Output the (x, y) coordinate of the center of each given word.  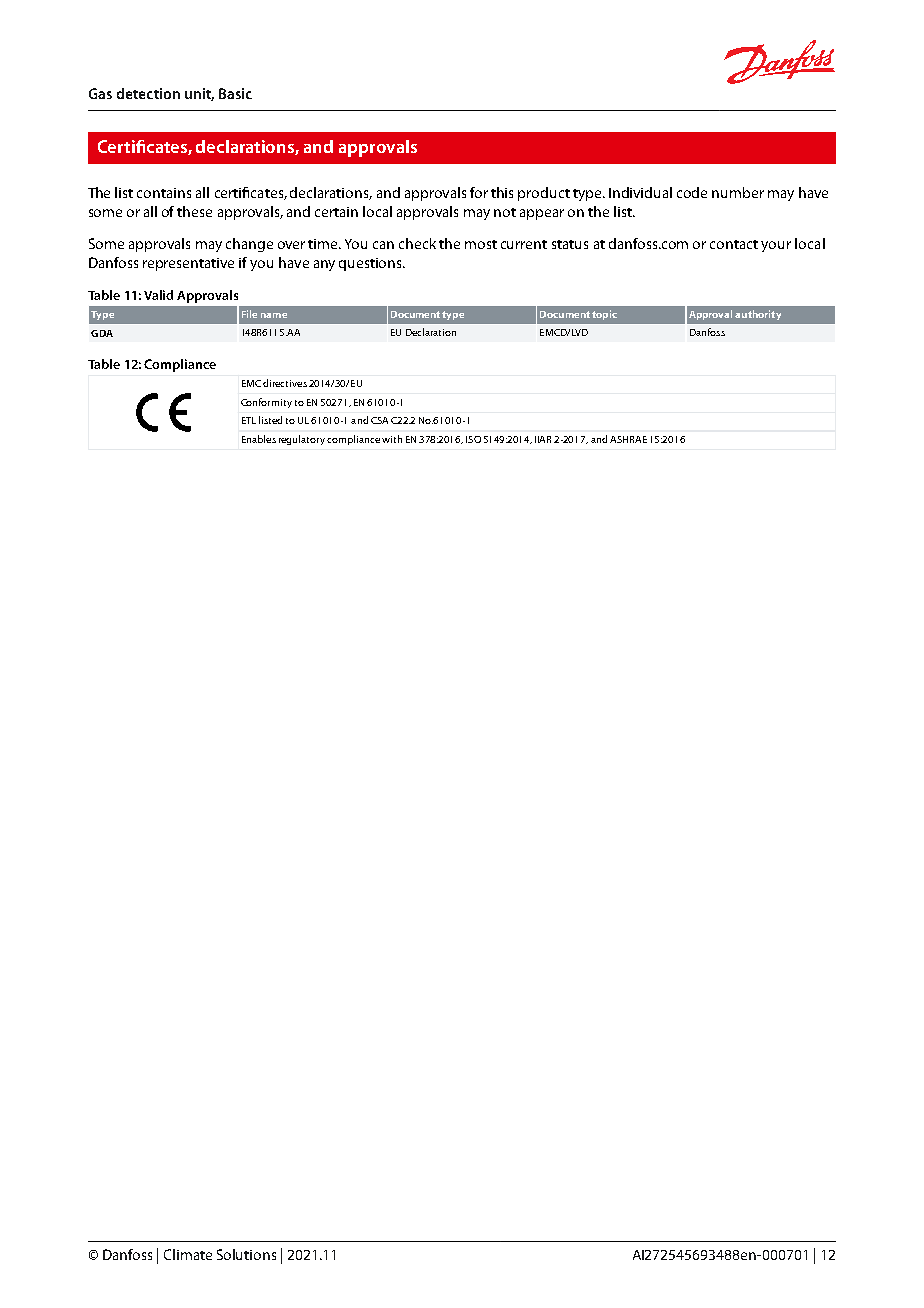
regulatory (302, 440)
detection (148, 93)
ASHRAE (628, 439)
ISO (473, 439)
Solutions (246, 1254)
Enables (259, 439)
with (392, 439)
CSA (379, 420)
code (692, 192)
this (502, 192)
